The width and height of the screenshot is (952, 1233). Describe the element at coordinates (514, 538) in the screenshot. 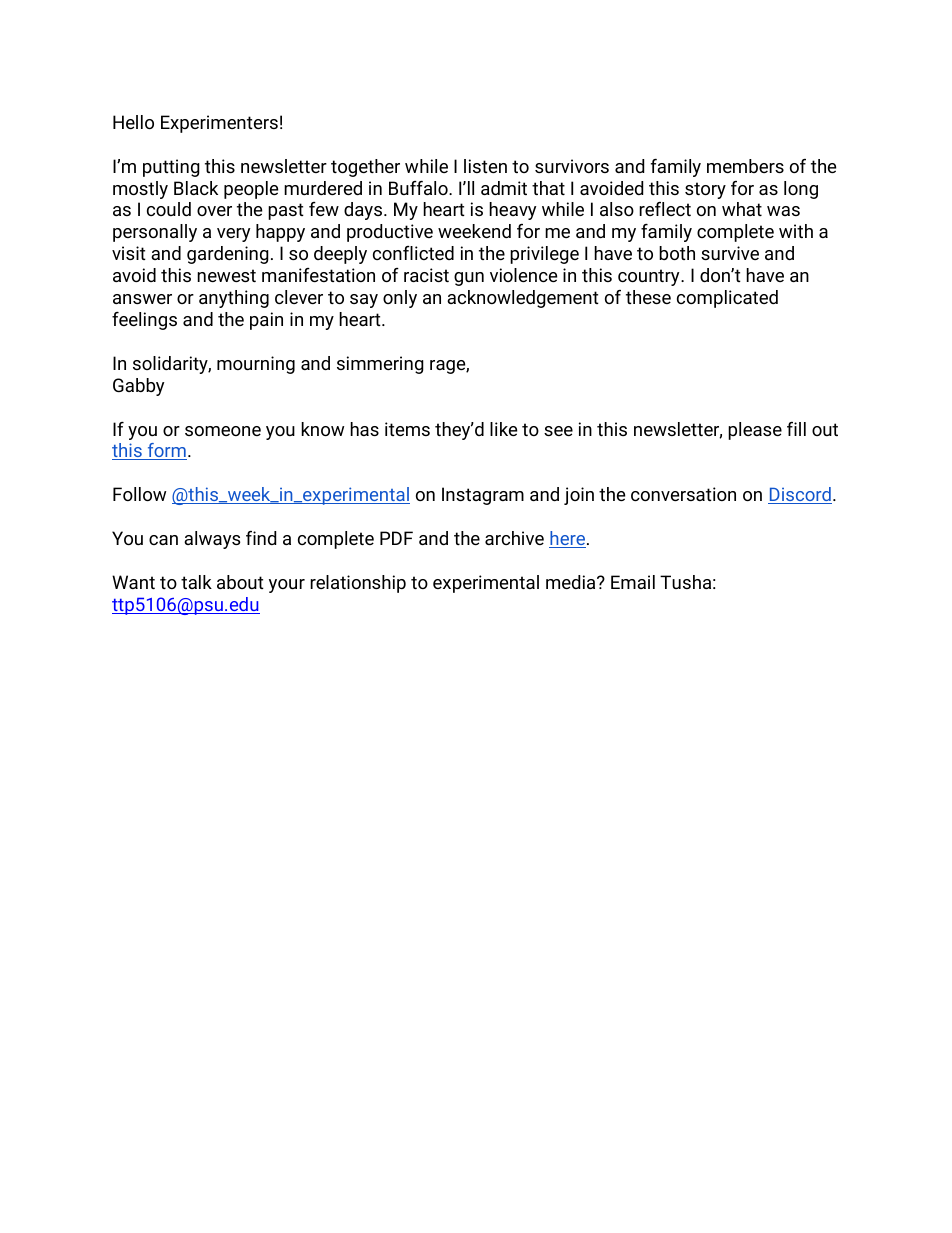

I see `archive` at that location.
